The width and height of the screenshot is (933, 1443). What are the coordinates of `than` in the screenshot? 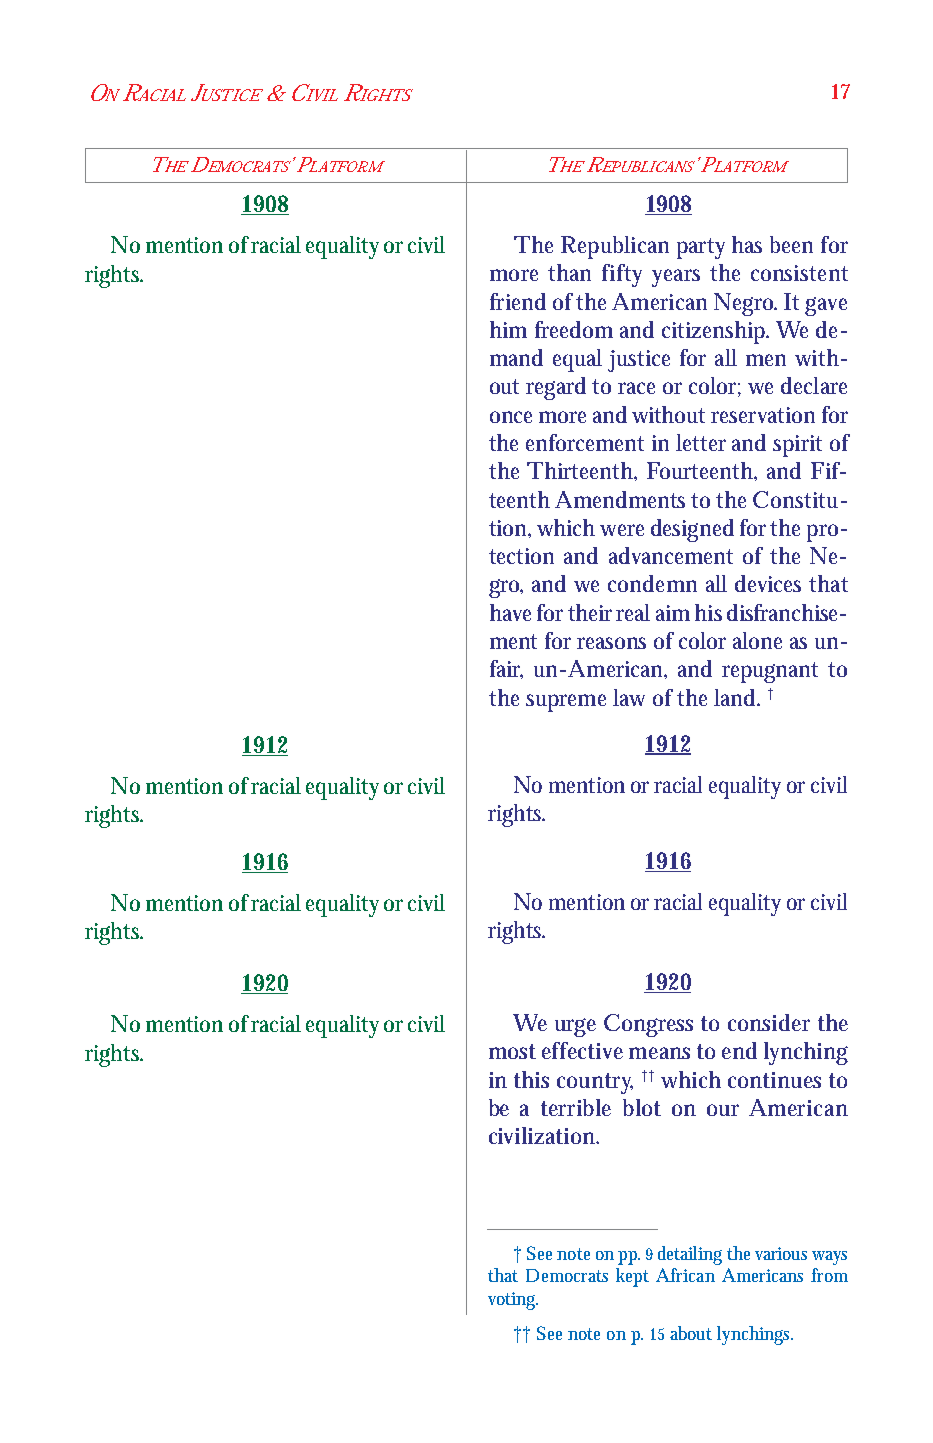 It's located at (569, 272).
